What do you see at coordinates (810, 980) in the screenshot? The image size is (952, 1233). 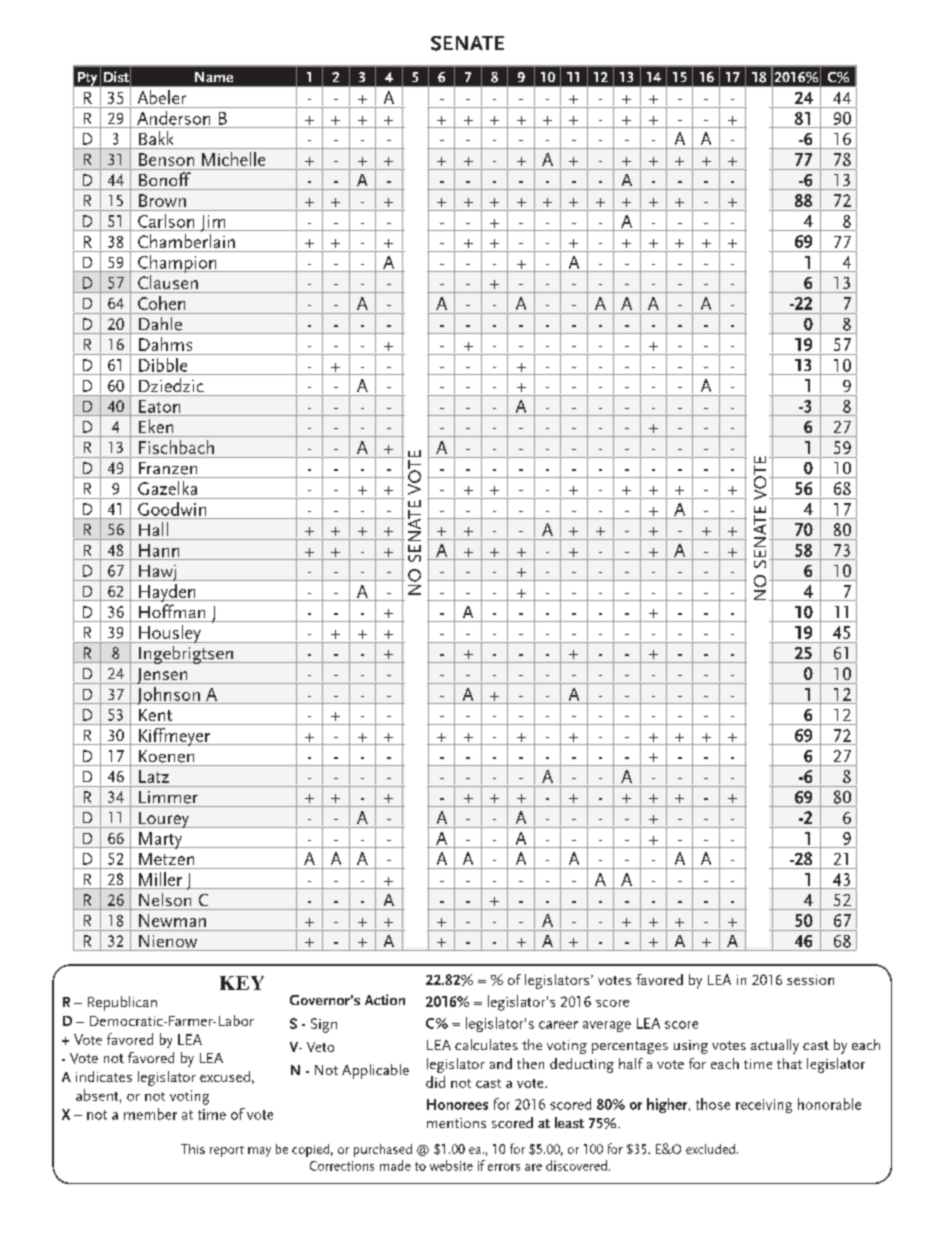 I see `session` at bounding box center [810, 980].
